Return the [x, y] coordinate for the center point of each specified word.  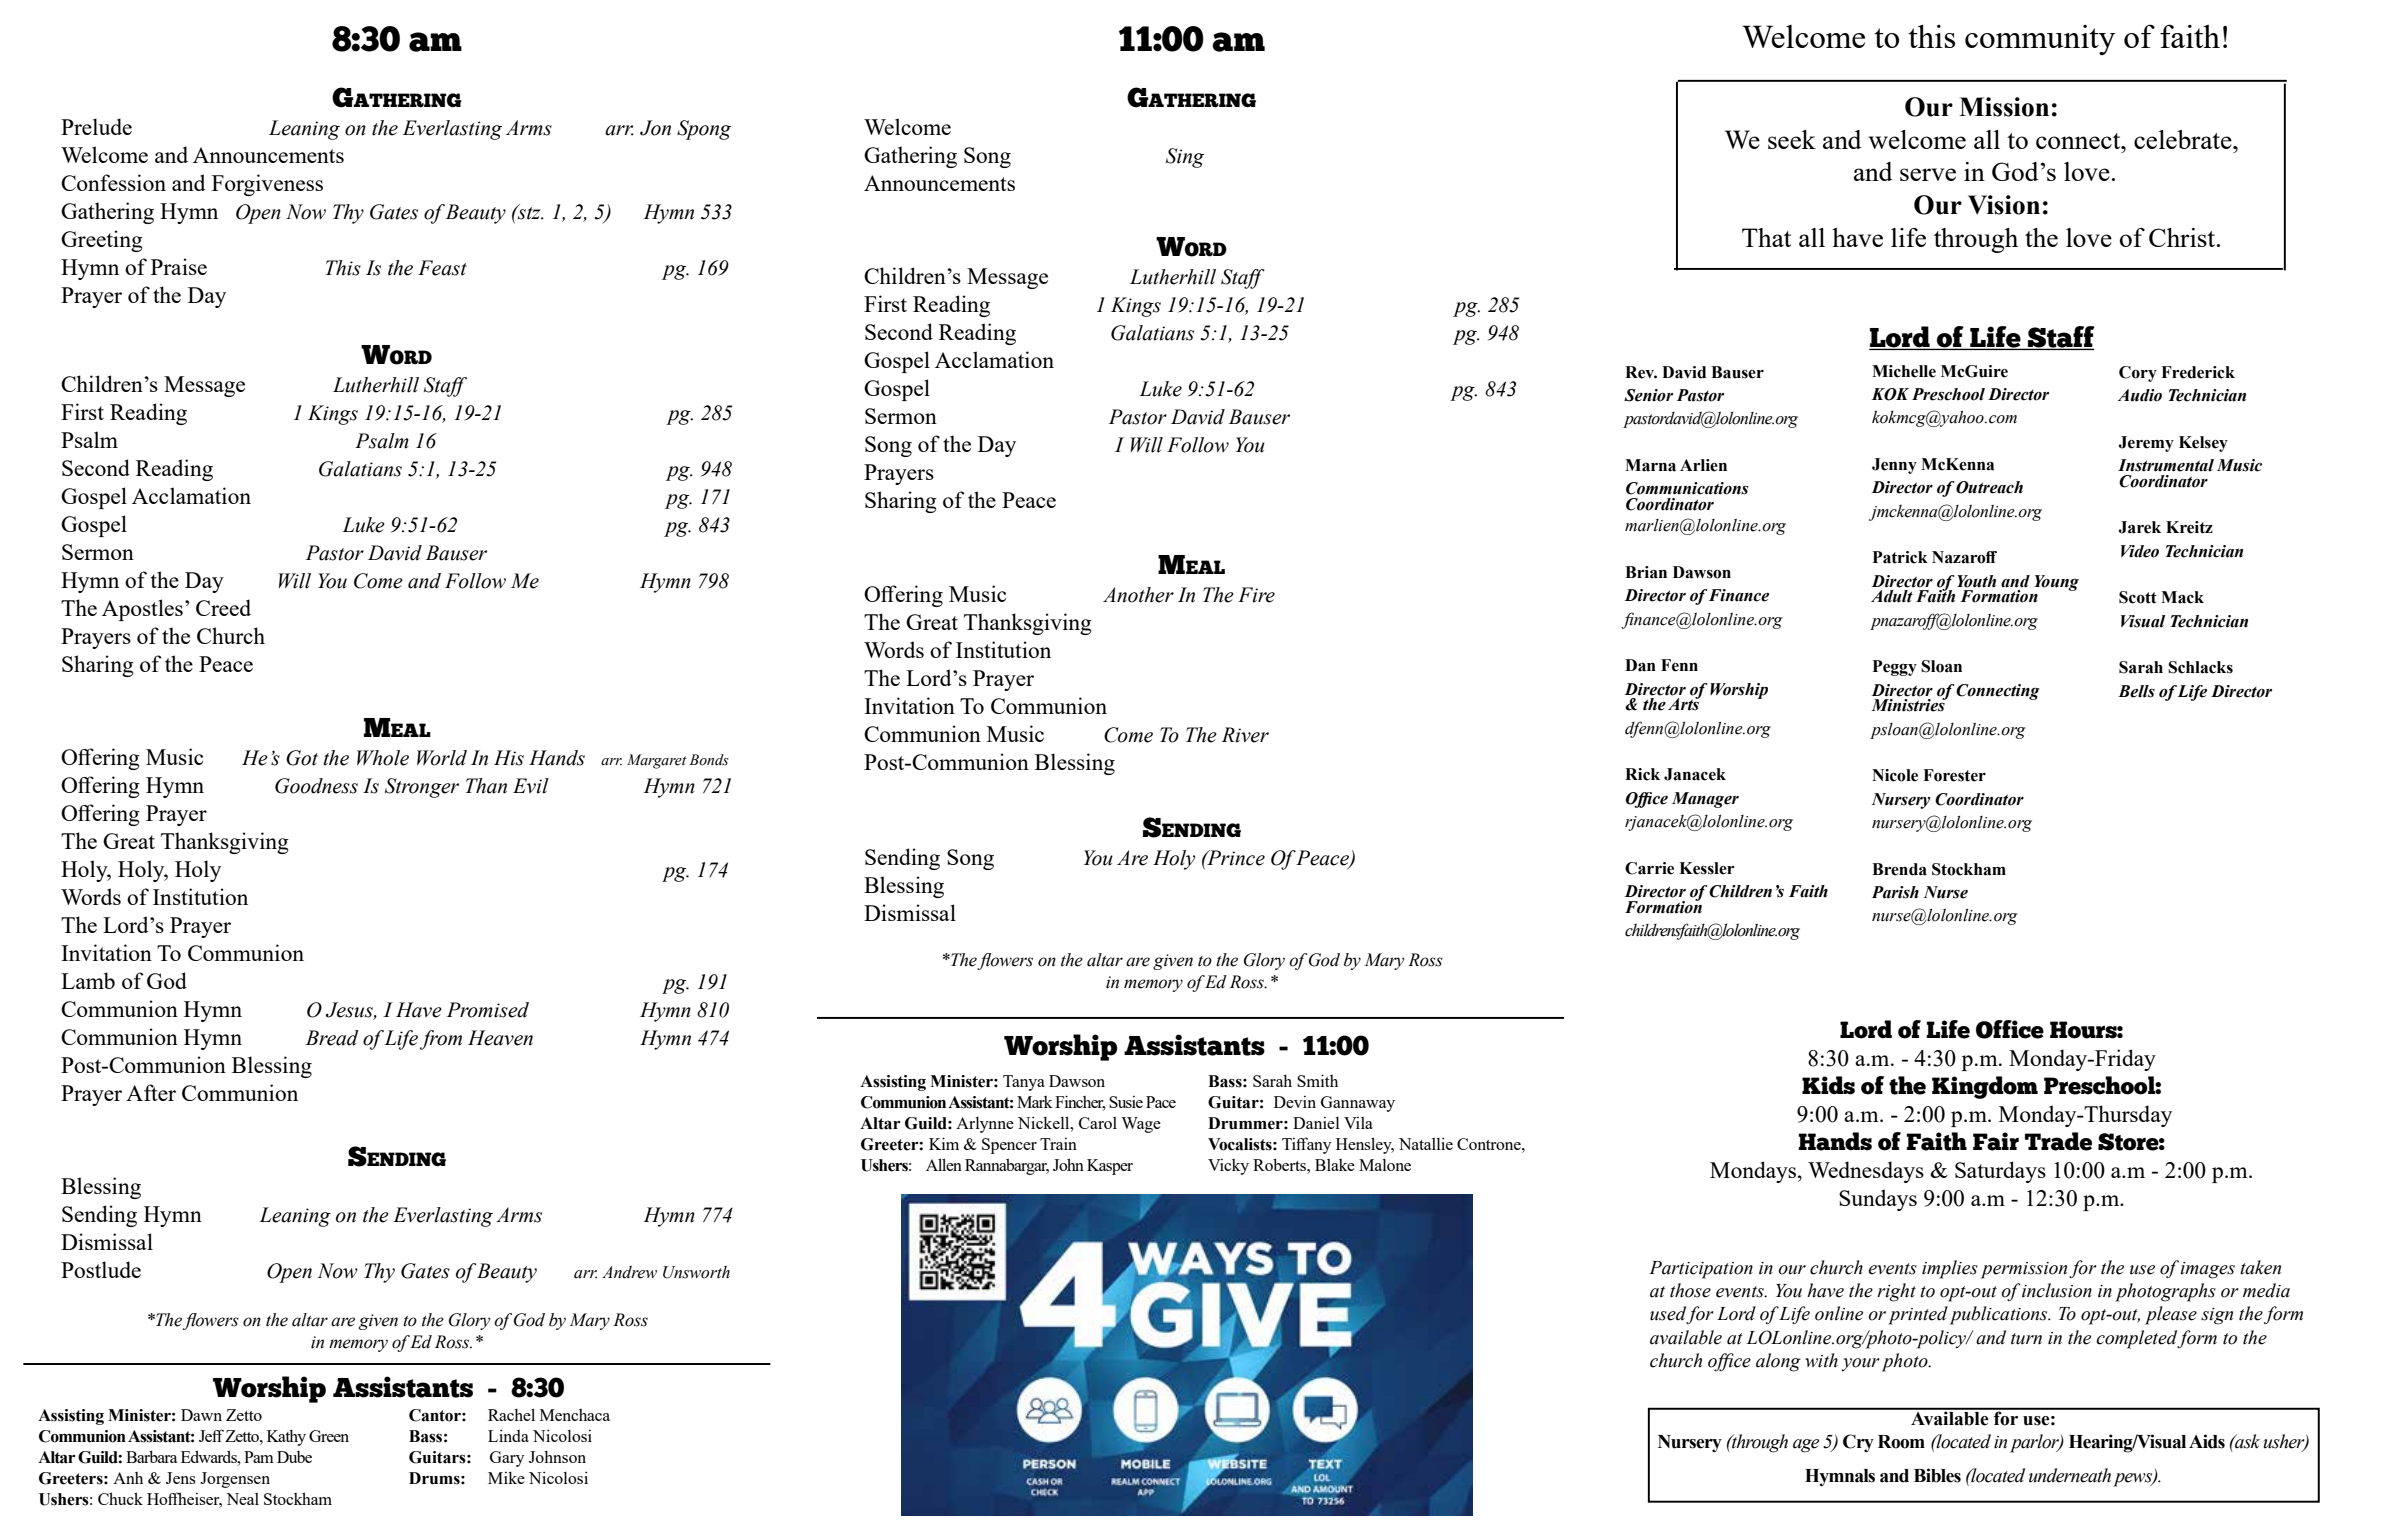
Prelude [96, 126]
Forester [1954, 775]
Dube [294, 1457]
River [1245, 735]
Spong [704, 130]
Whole [383, 758]
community [2040, 40]
